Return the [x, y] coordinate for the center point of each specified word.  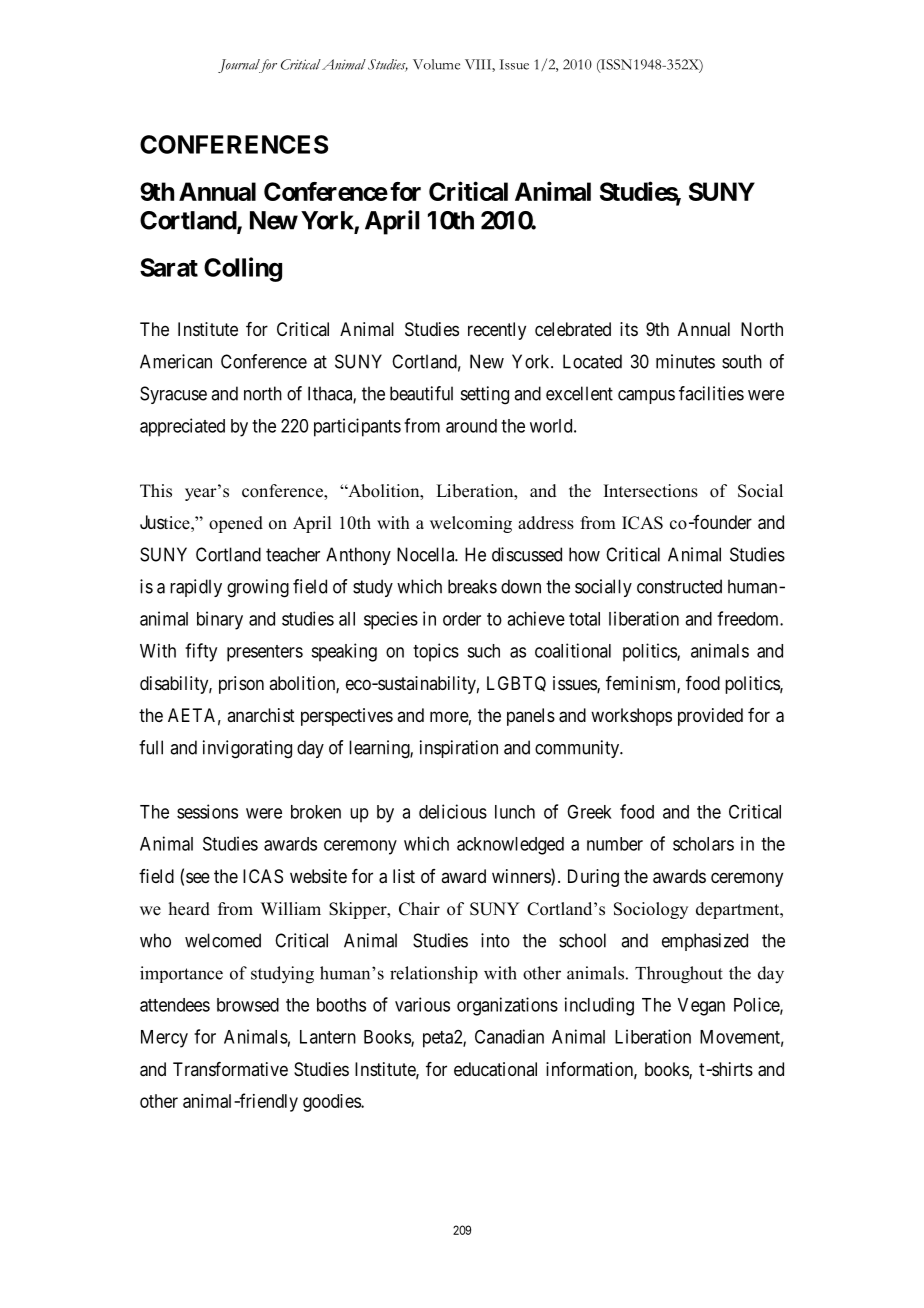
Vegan [701, 1007]
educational [495, 1069]
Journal [240, 66]
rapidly [196, 588]
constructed [679, 586]
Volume [436, 64]
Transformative [230, 1069]
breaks [472, 586]
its [629, 329]
